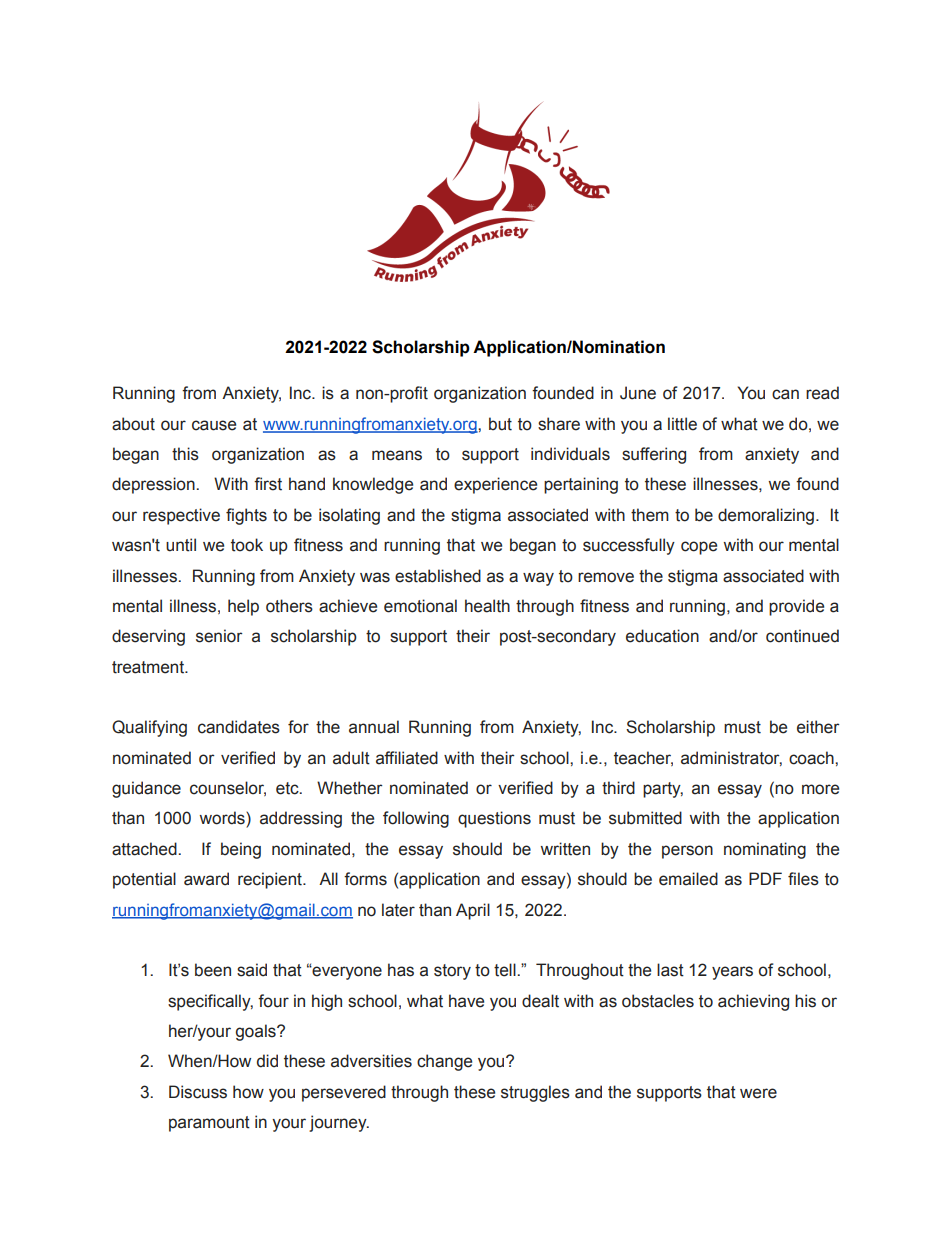  What do you see at coordinates (765, 878) in the document?
I see `PDF` at bounding box center [765, 878].
